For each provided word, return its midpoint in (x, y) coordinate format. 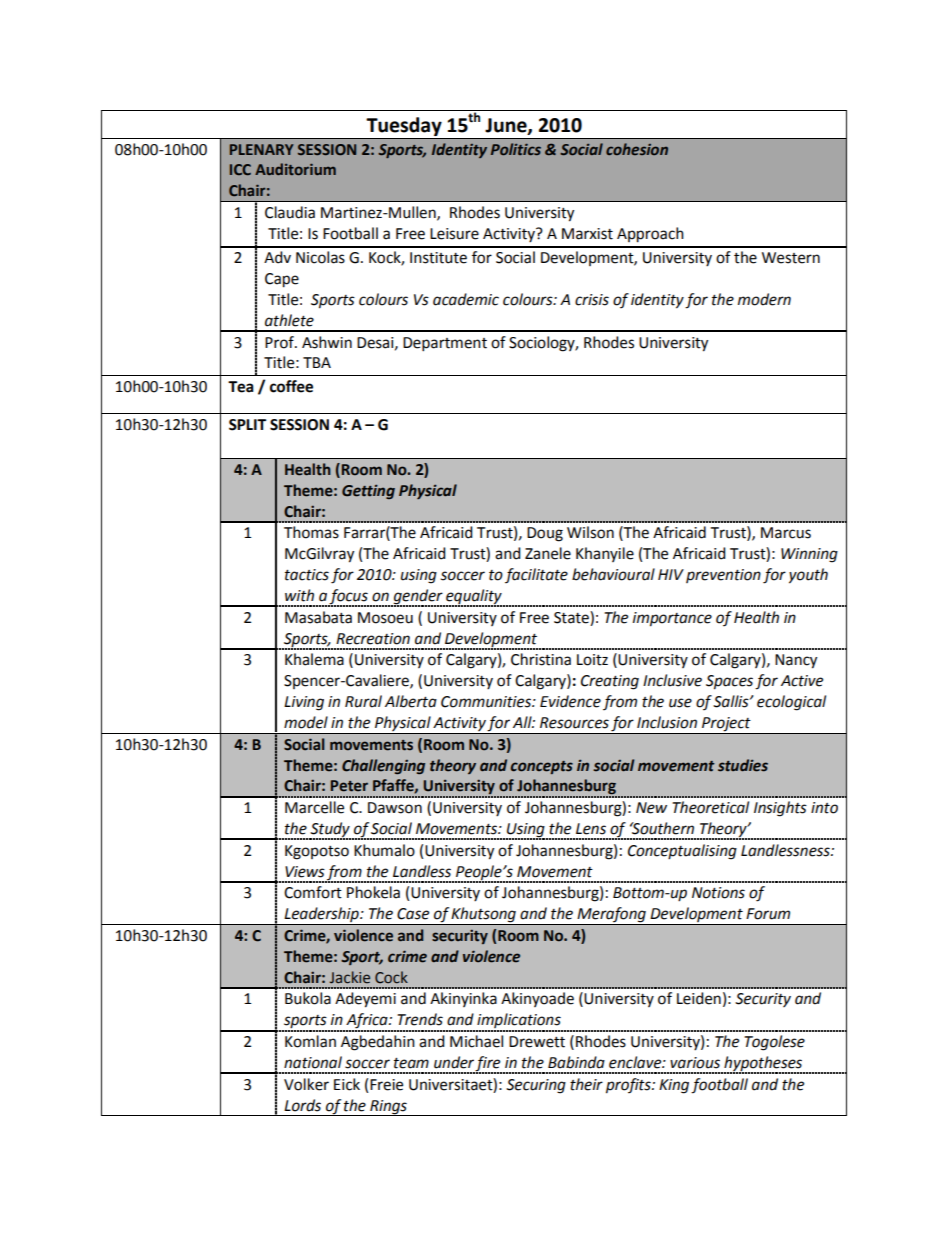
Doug (545, 534)
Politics (516, 149)
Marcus (786, 533)
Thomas (311, 532)
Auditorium (295, 169)
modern (764, 299)
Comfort (313, 892)
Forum (768, 914)
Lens (591, 829)
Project (726, 725)
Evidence (570, 701)
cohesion (637, 149)
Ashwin (327, 342)
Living (304, 703)
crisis (592, 300)
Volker (306, 1084)
